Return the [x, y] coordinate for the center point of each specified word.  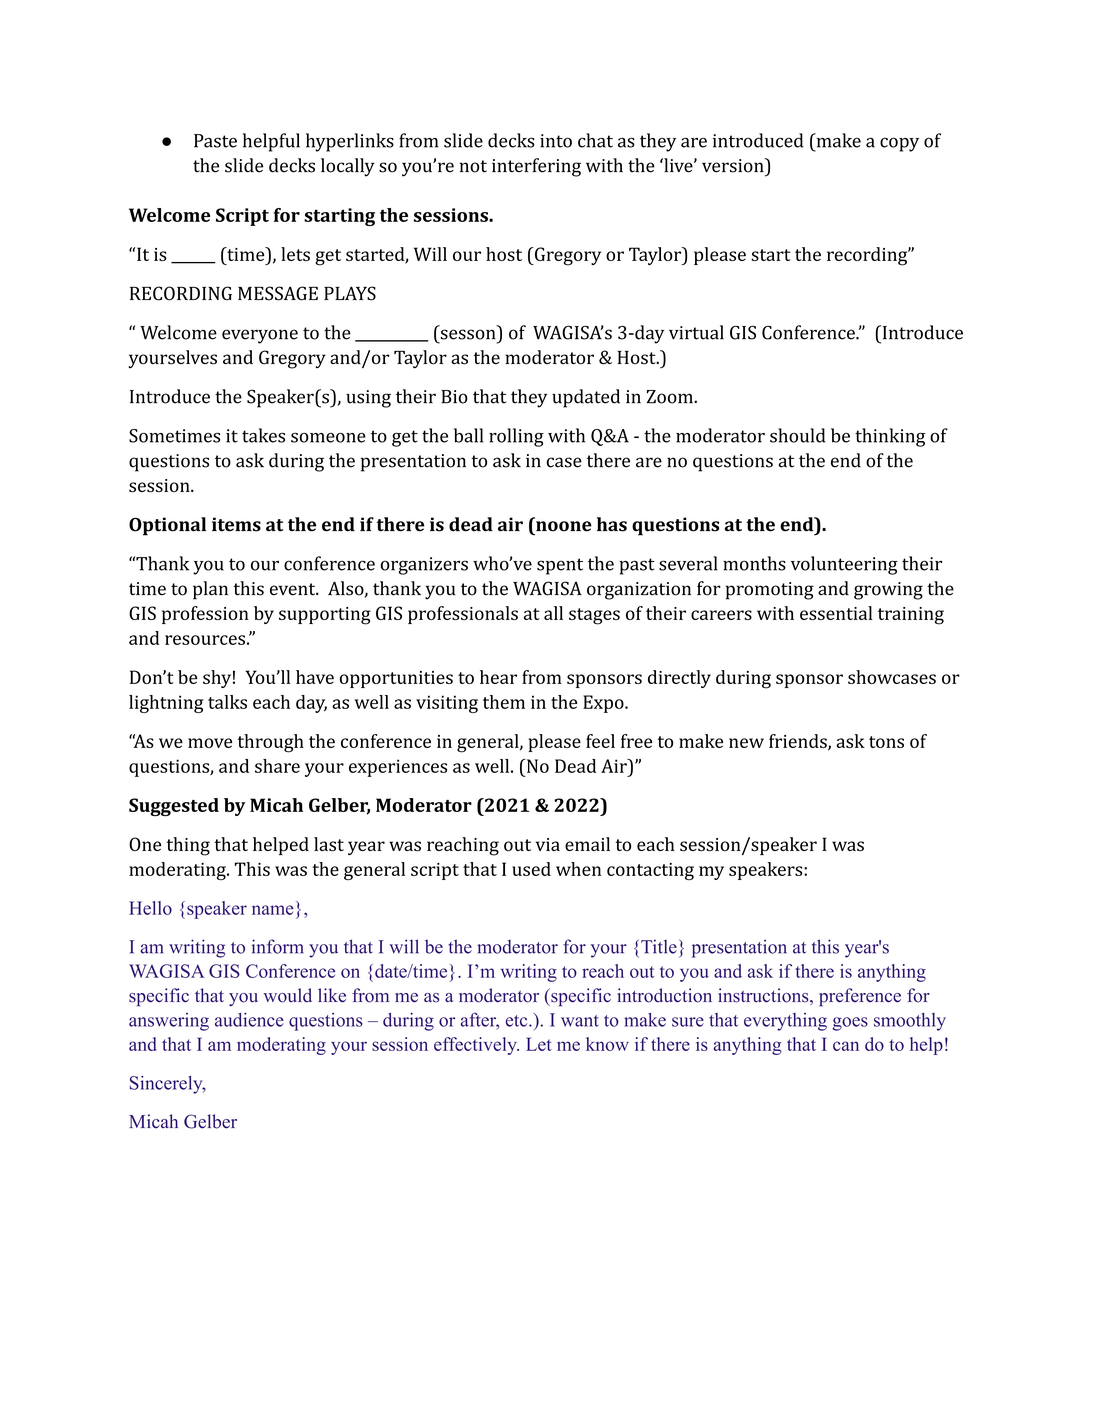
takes [263, 435]
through [271, 743]
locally [348, 167]
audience [249, 1020]
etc [518, 1021]
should [797, 435]
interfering [536, 167]
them [504, 702]
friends [799, 742]
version [734, 165]
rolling [516, 437]
